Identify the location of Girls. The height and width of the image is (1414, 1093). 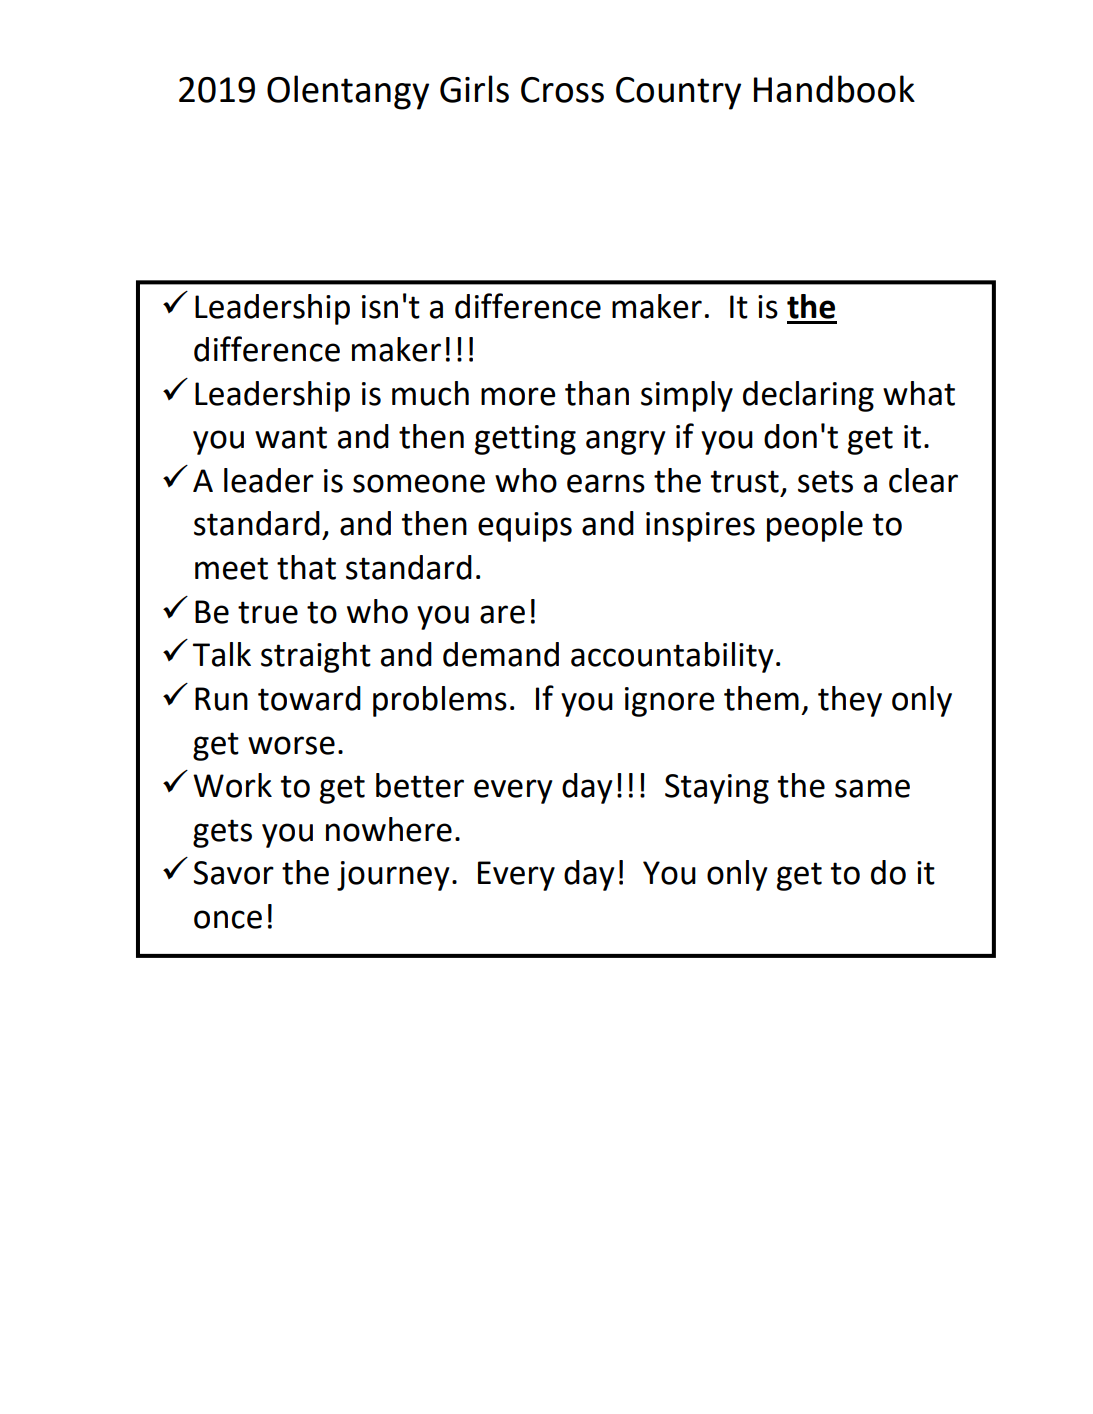
(474, 89).
